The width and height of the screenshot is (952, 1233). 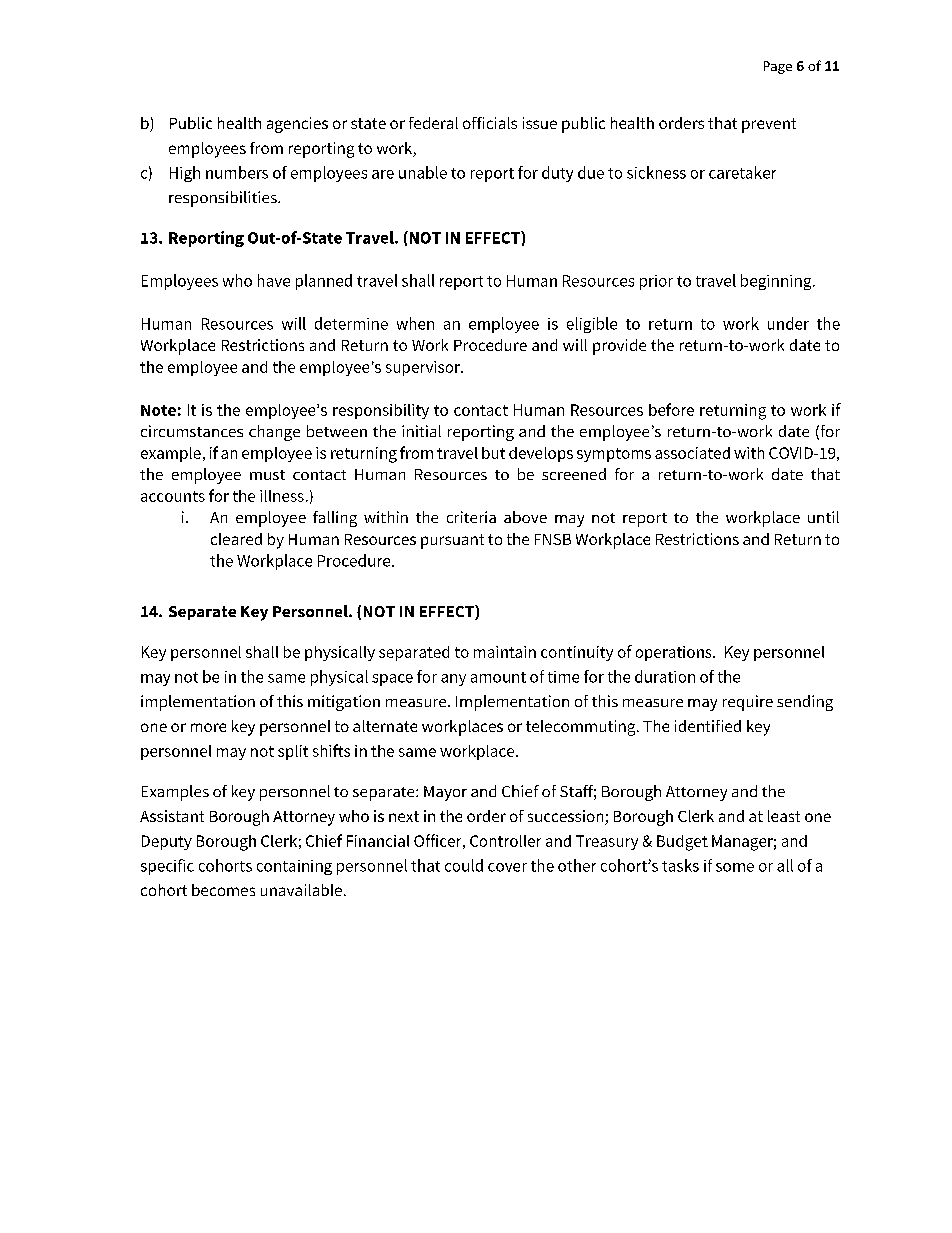 What do you see at coordinates (675, 653) in the screenshot?
I see `operations` at bounding box center [675, 653].
